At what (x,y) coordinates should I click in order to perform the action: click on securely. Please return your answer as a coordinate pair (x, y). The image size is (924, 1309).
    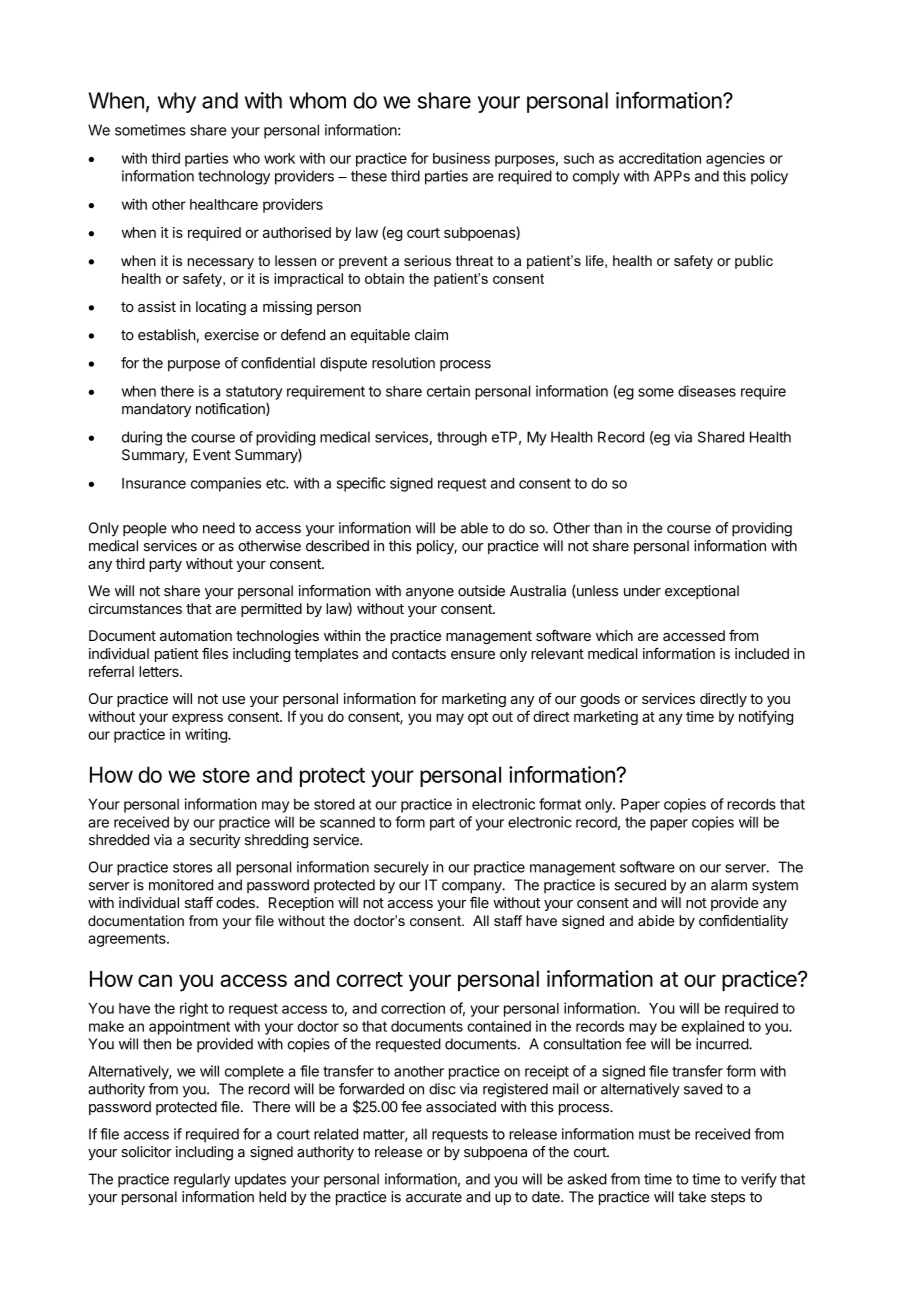
    Looking at the image, I should click on (401, 868).
